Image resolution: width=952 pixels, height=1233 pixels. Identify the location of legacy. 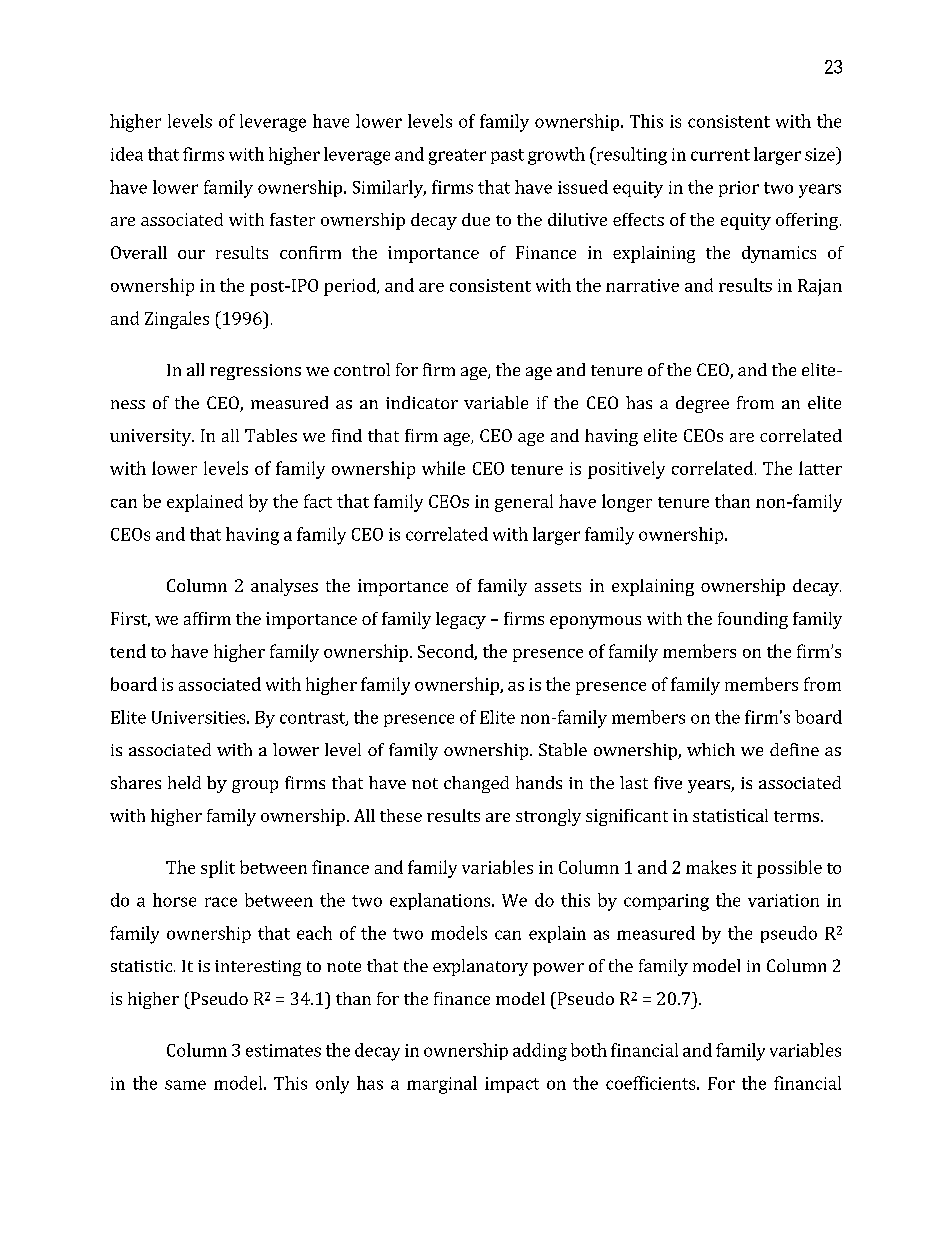
(461, 620).
